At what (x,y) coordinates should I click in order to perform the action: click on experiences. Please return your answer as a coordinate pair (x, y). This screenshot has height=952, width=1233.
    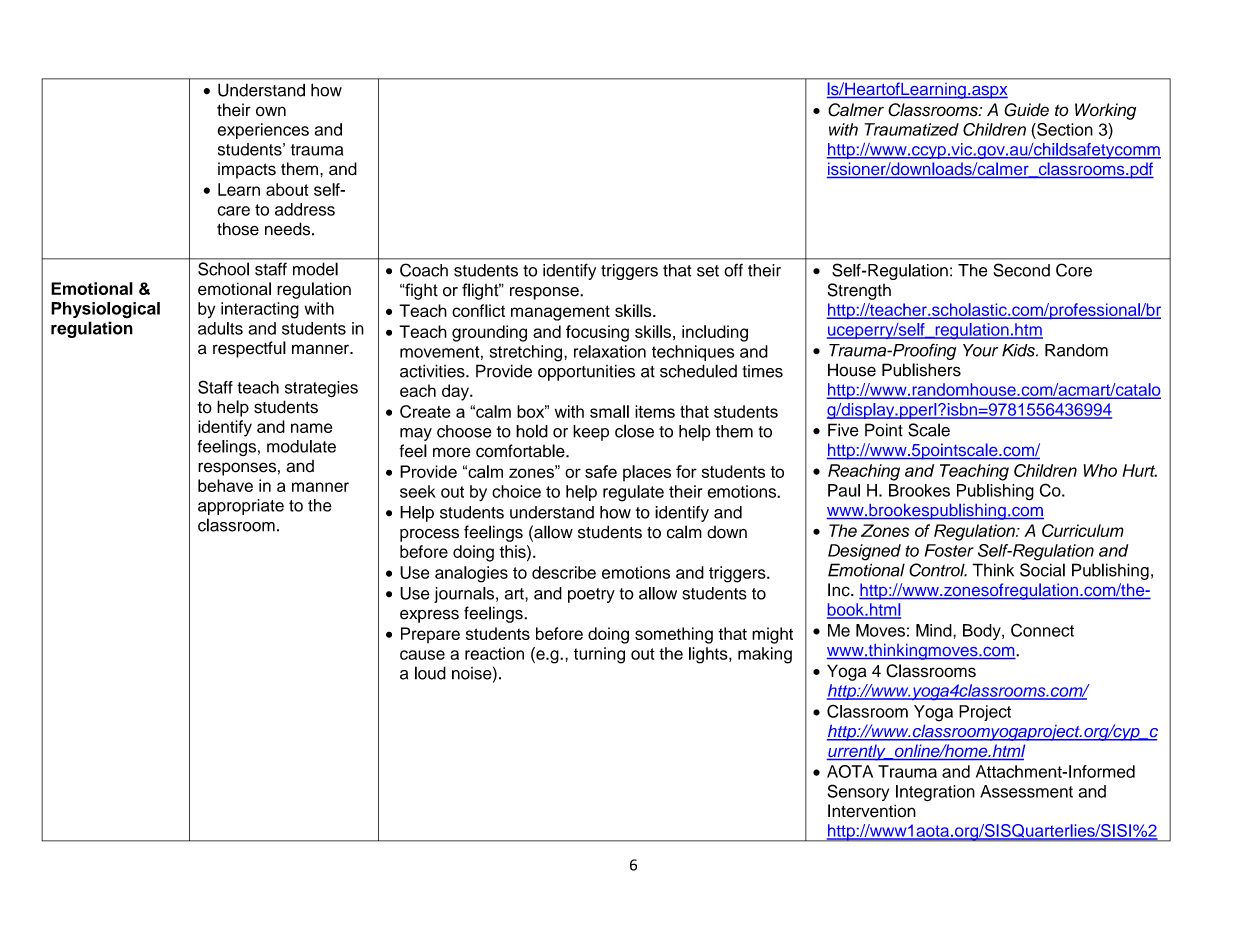
    Looking at the image, I should click on (263, 131).
